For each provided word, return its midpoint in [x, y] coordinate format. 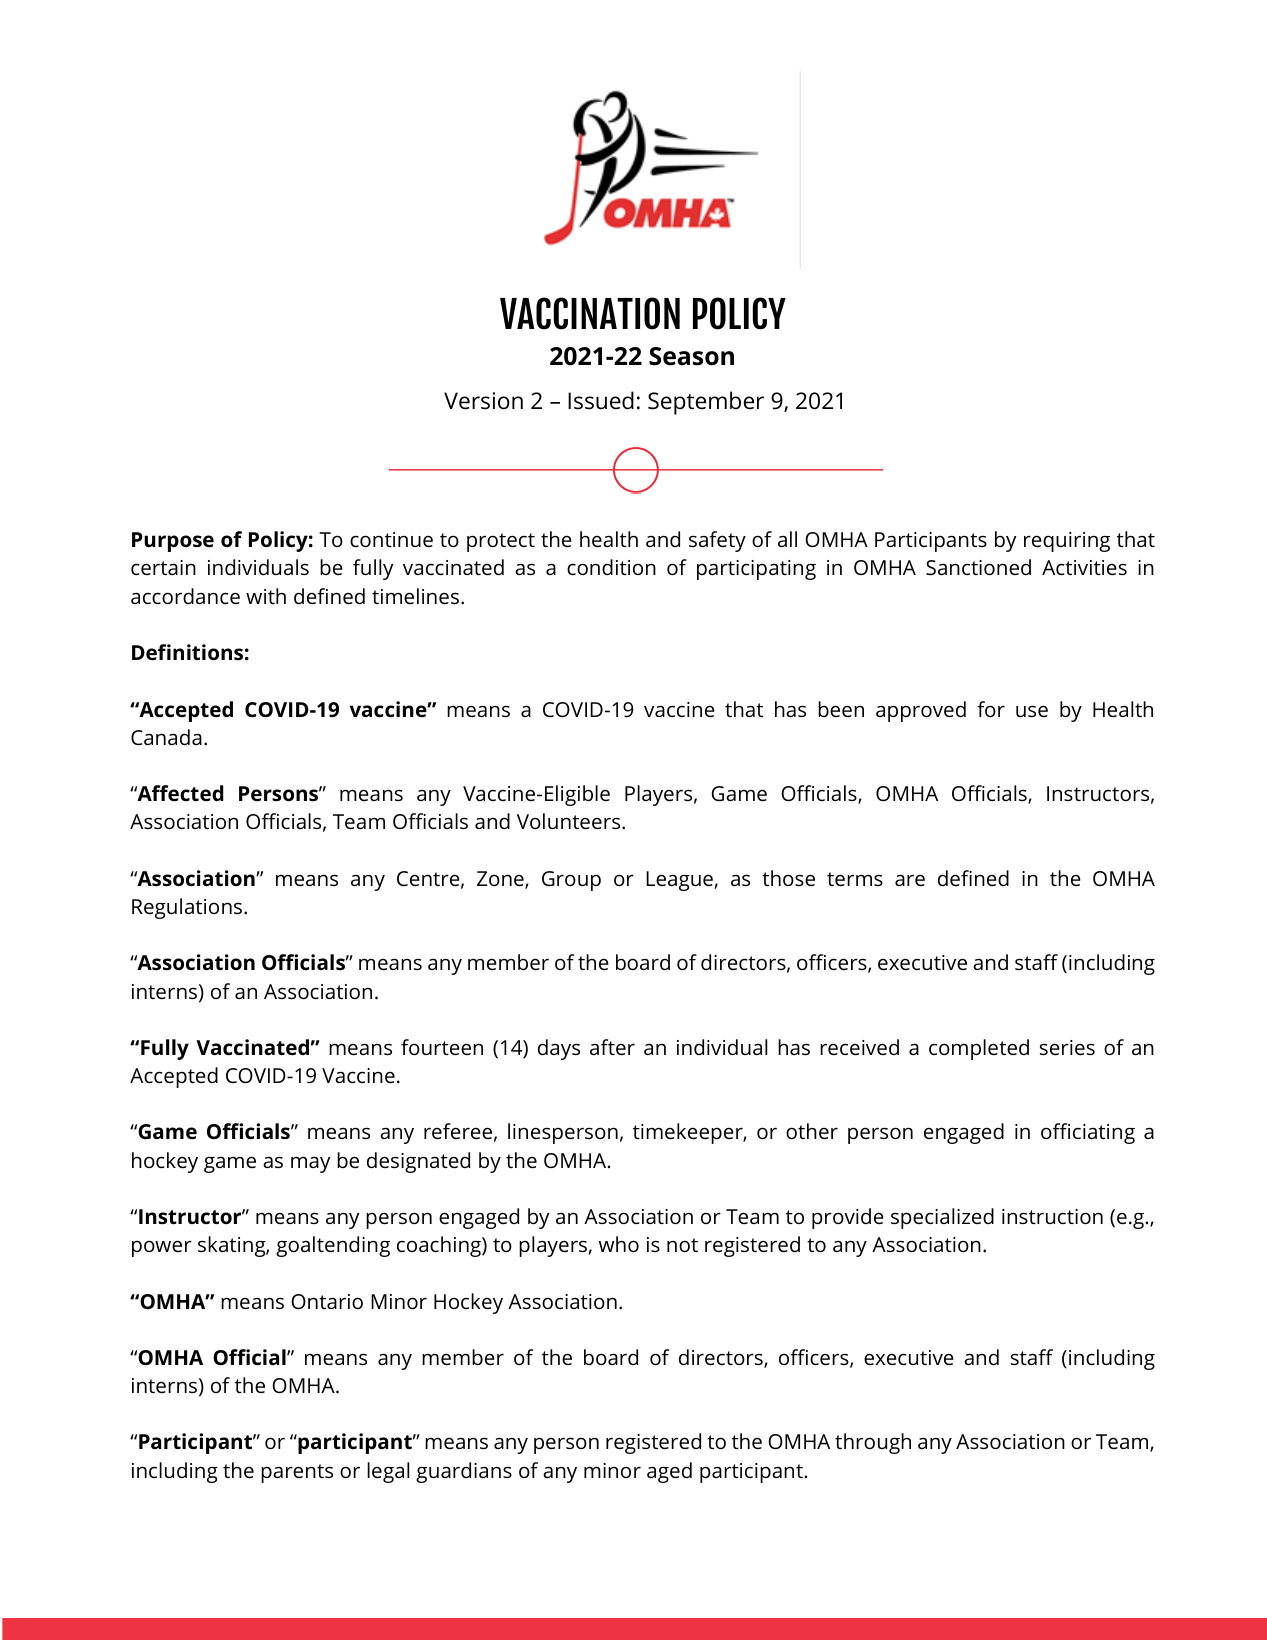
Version [483, 401]
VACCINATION [590, 313]
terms [855, 879]
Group [571, 881]
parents [297, 1473]
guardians [464, 1472]
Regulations [188, 908]
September [706, 403]
